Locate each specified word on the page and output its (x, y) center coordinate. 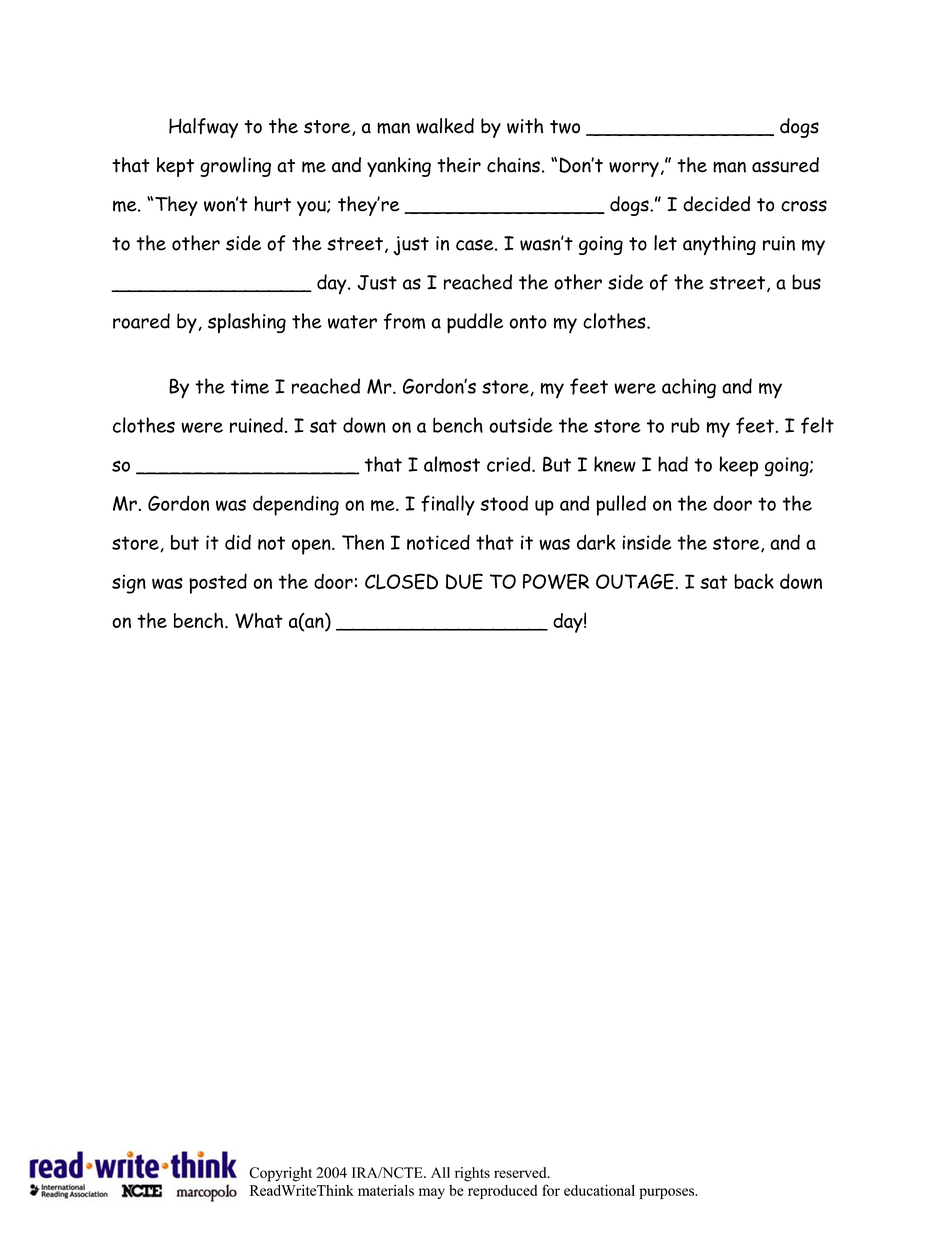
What (259, 621)
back (754, 581)
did (238, 542)
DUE (464, 581)
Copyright (280, 1174)
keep (738, 466)
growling (235, 167)
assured (785, 165)
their (459, 165)
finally (448, 505)
